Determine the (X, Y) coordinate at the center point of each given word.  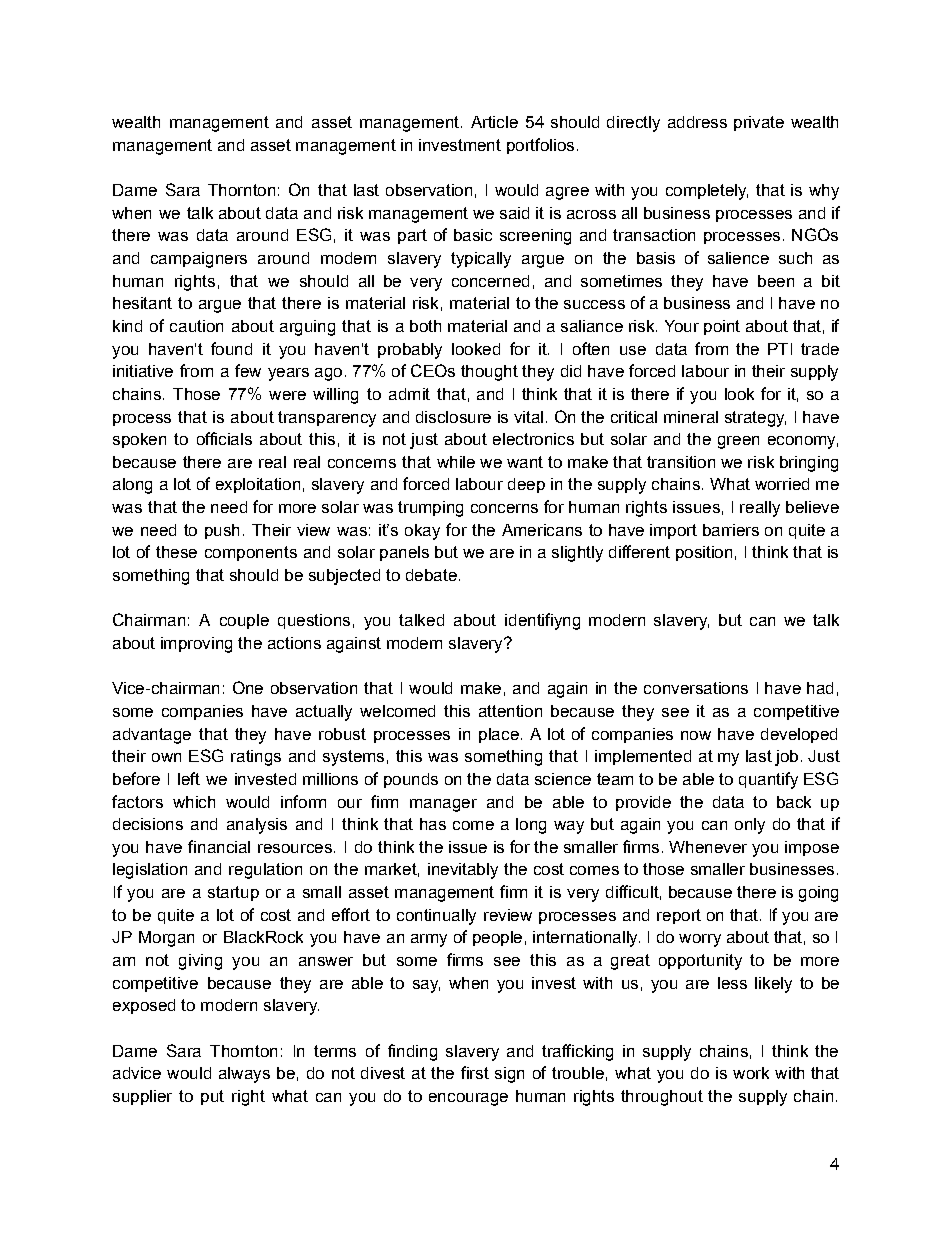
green (738, 442)
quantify (768, 780)
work (751, 1073)
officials (224, 438)
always (244, 1075)
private (759, 123)
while (456, 462)
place (499, 735)
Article (494, 122)
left (189, 778)
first (475, 1072)
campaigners (199, 260)
